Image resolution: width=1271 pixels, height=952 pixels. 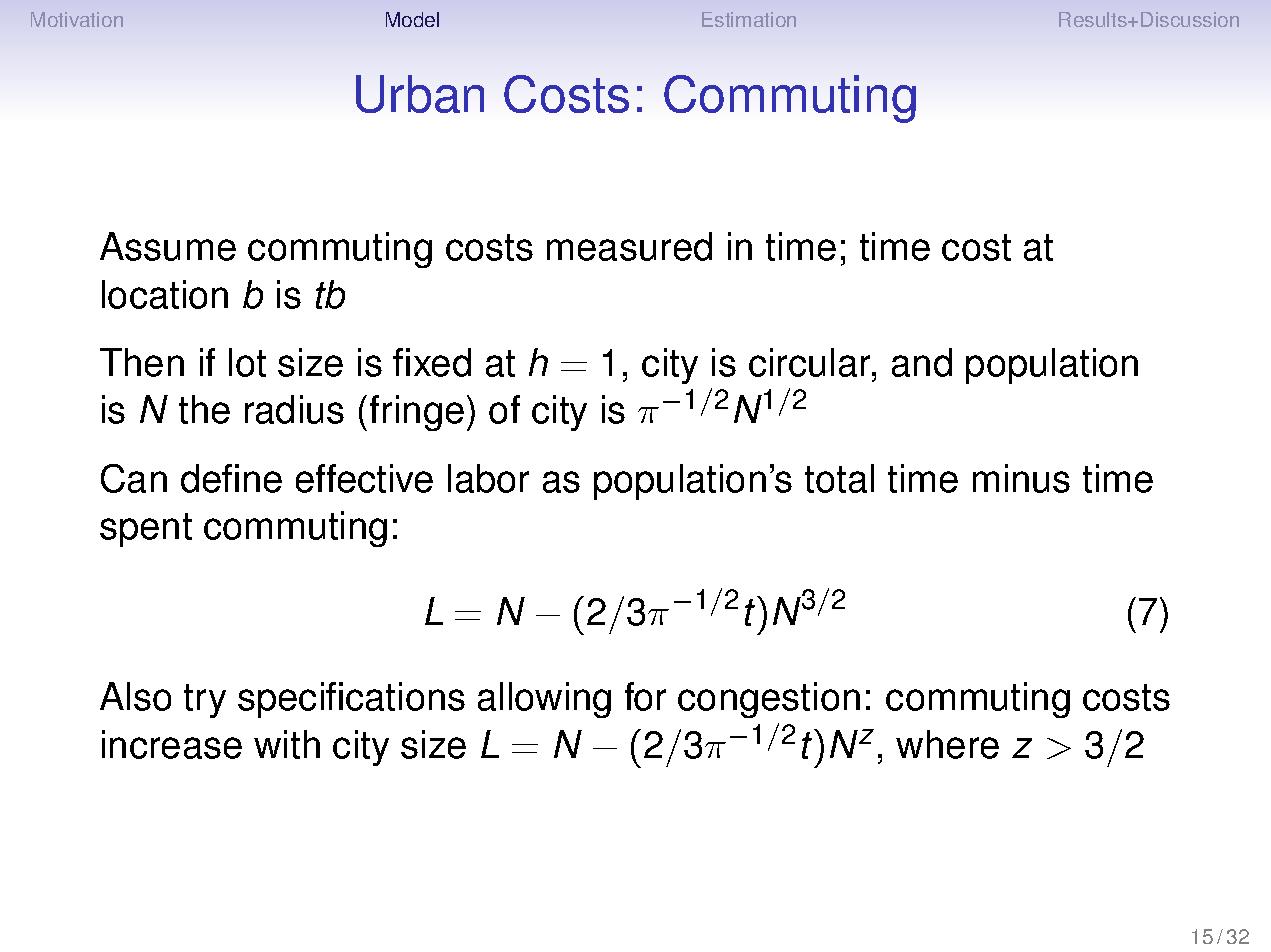 What do you see at coordinates (77, 19) in the document?
I see `Motivation` at bounding box center [77, 19].
